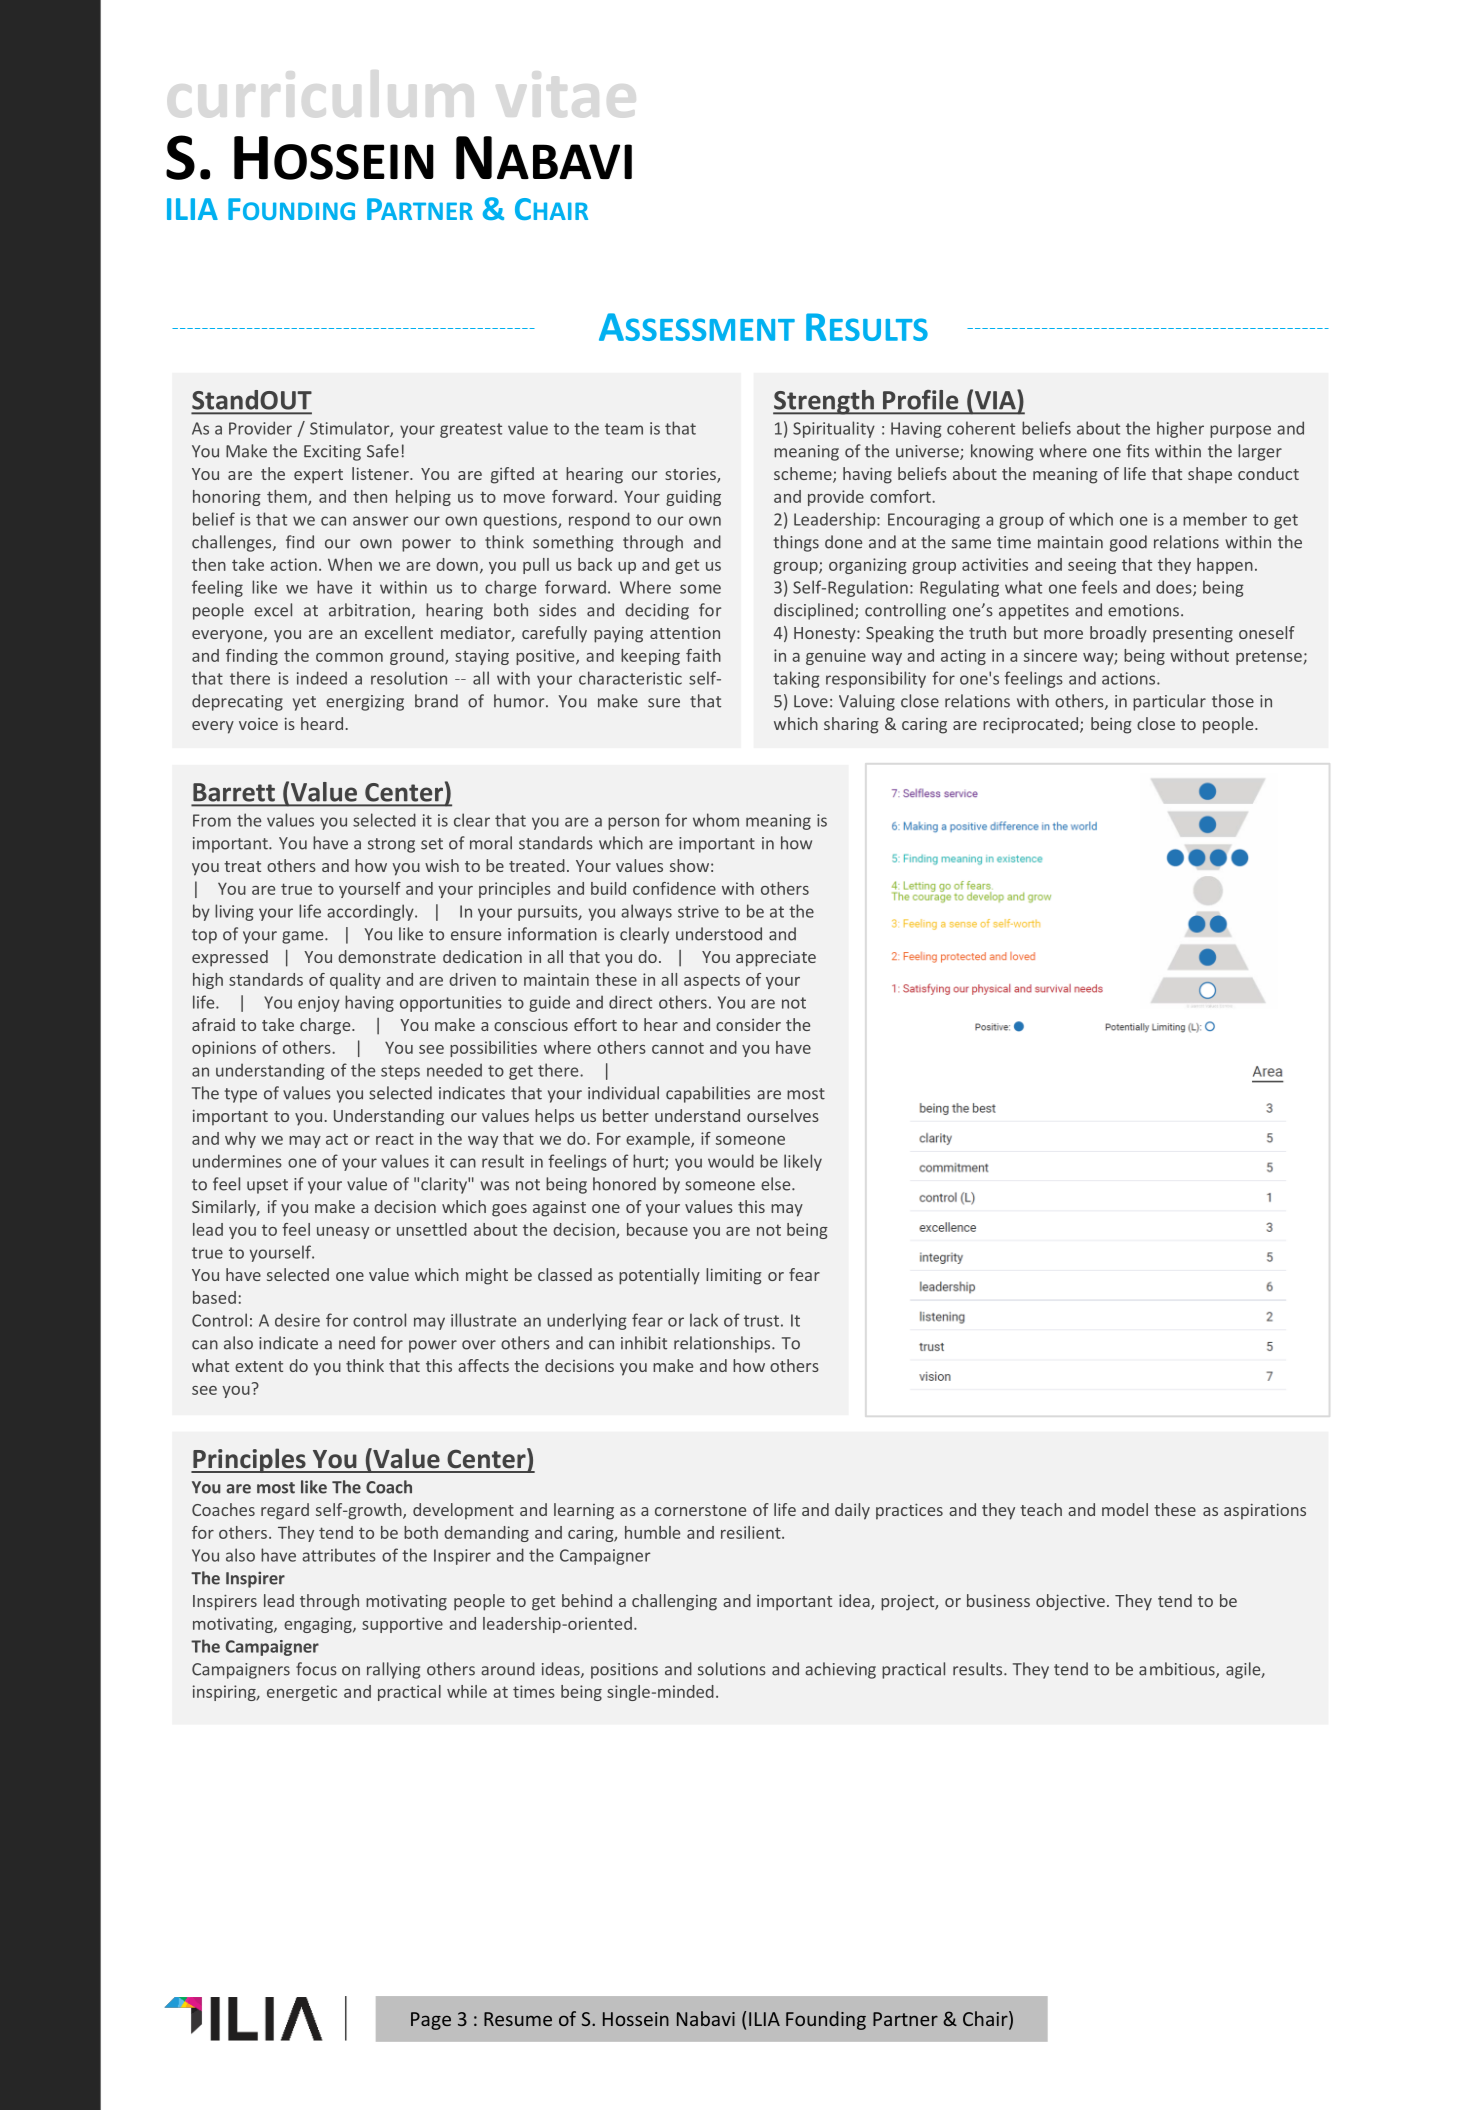  I want to click on quality, so click(355, 981).
